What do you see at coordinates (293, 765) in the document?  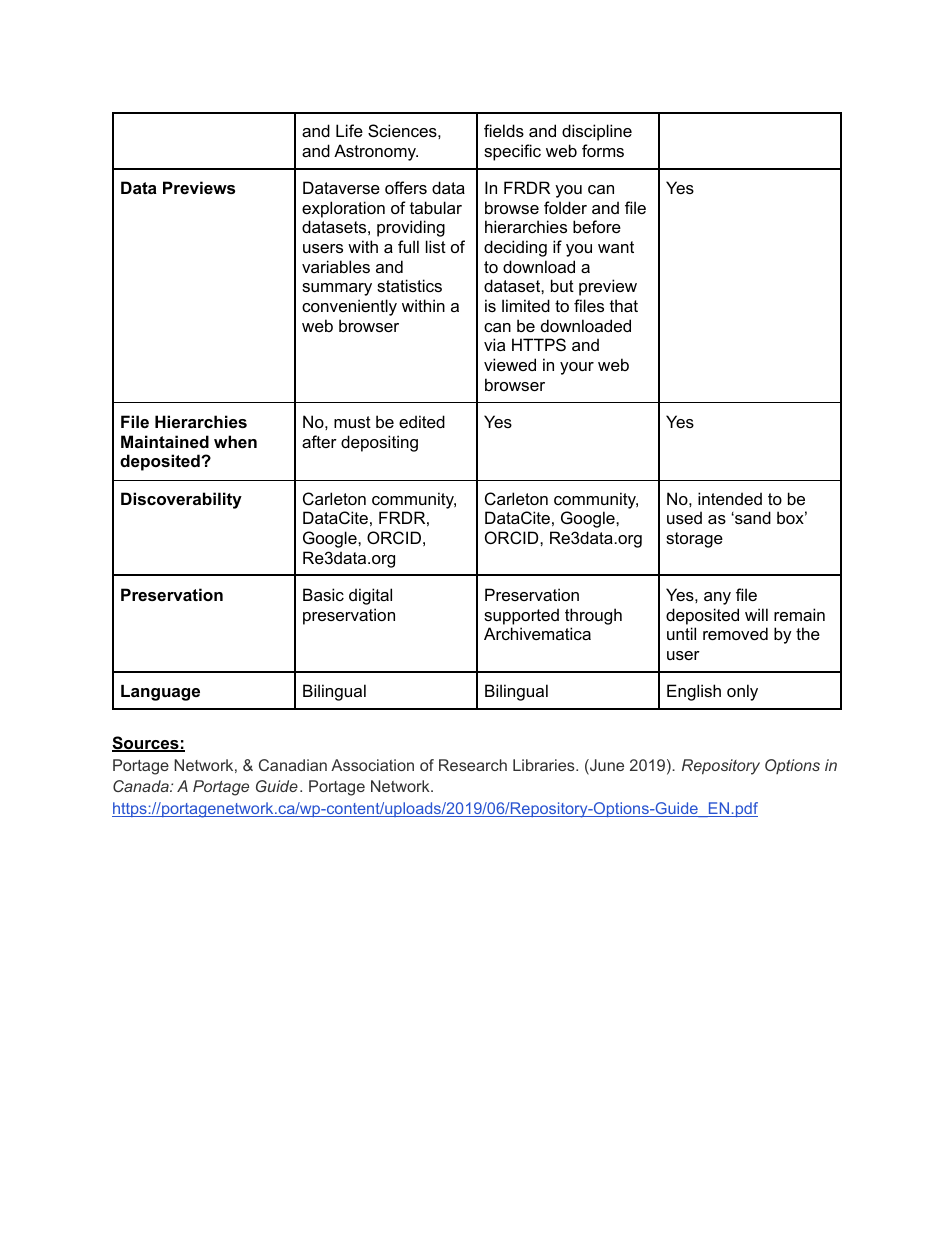 I see `Canadian` at bounding box center [293, 765].
